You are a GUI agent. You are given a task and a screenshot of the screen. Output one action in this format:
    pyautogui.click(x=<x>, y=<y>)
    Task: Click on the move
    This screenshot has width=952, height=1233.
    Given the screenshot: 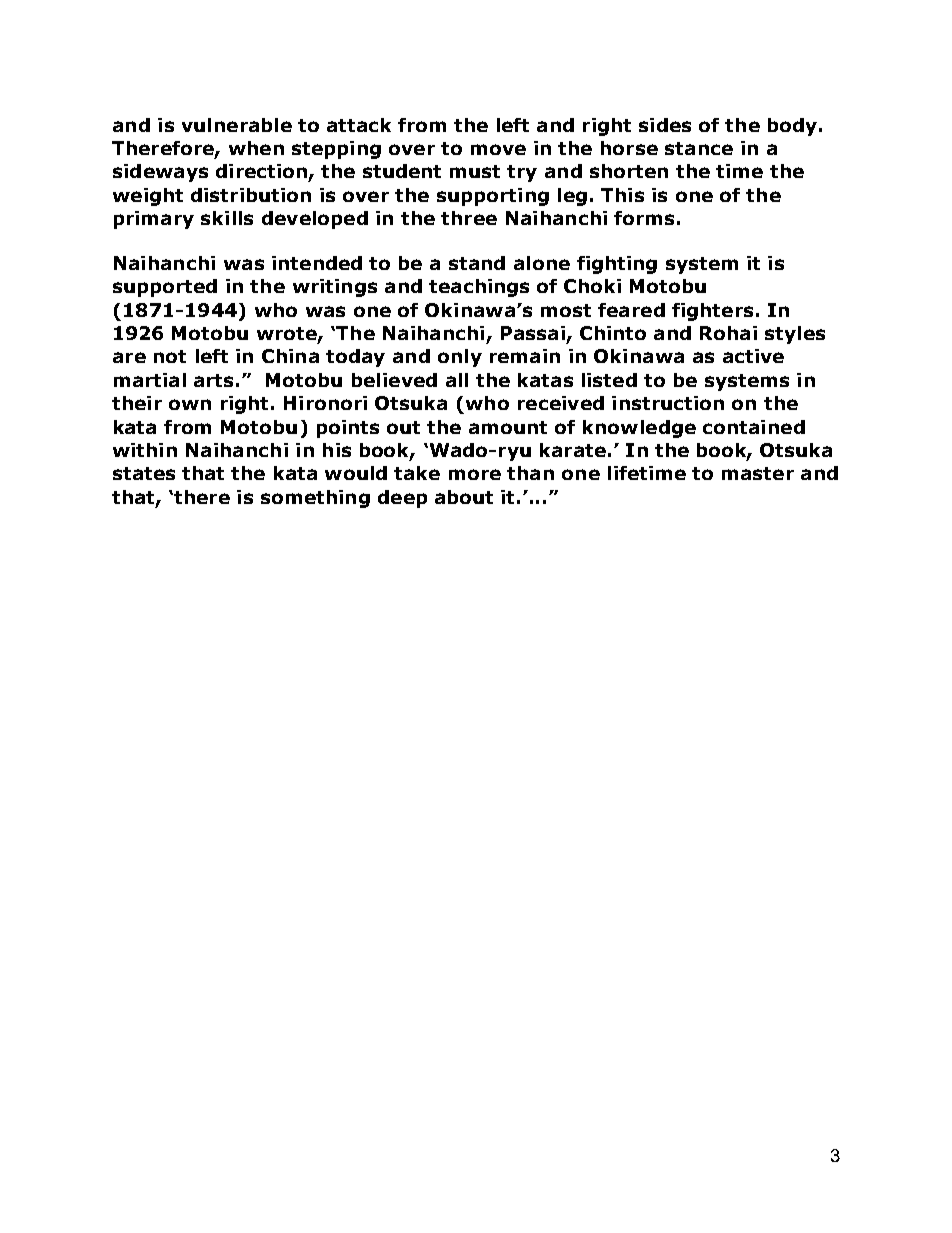 What is the action you would take?
    pyautogui.click(x=498, y=149)
